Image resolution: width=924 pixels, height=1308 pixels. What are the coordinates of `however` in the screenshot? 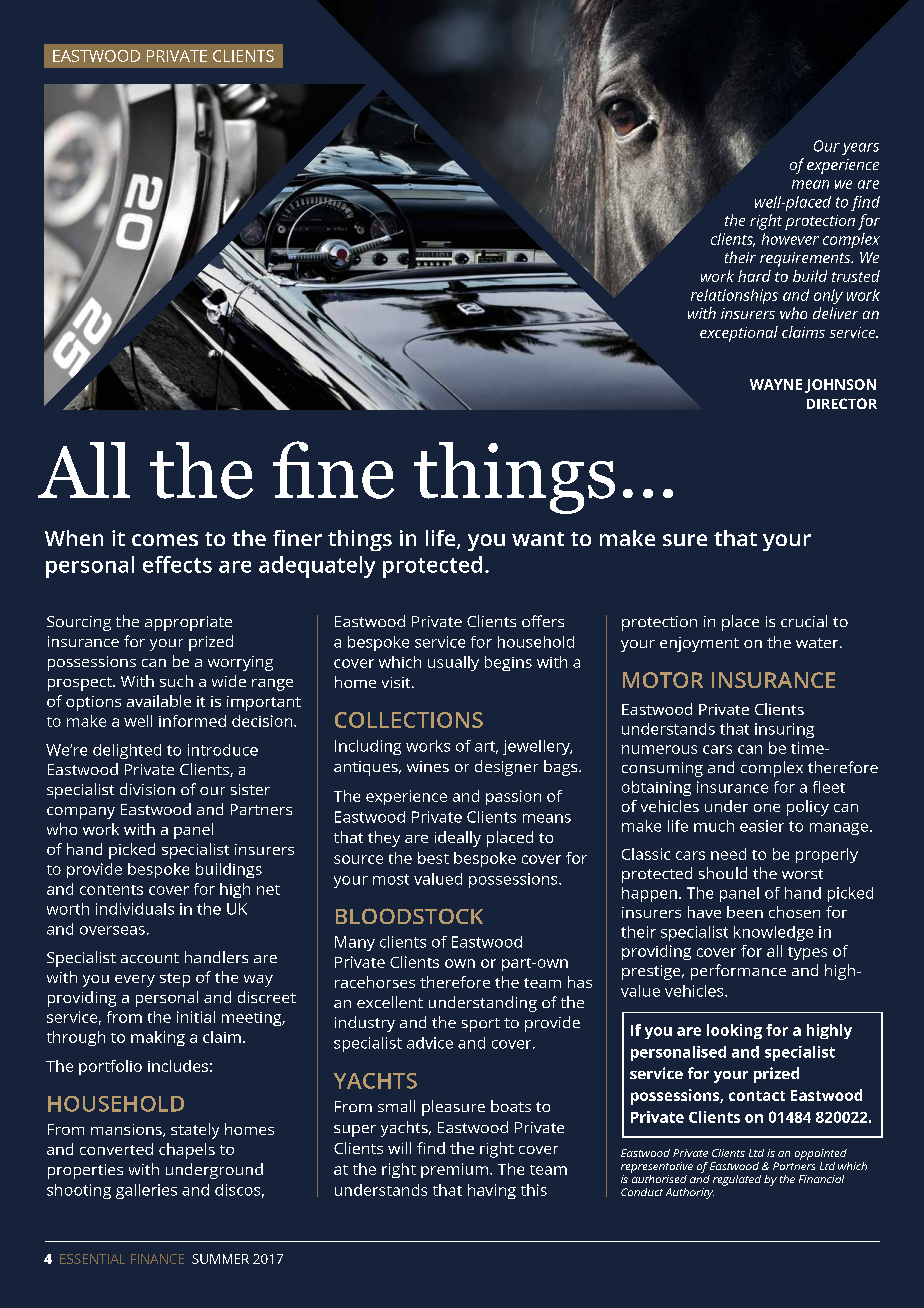 It's located at (790, 239).
